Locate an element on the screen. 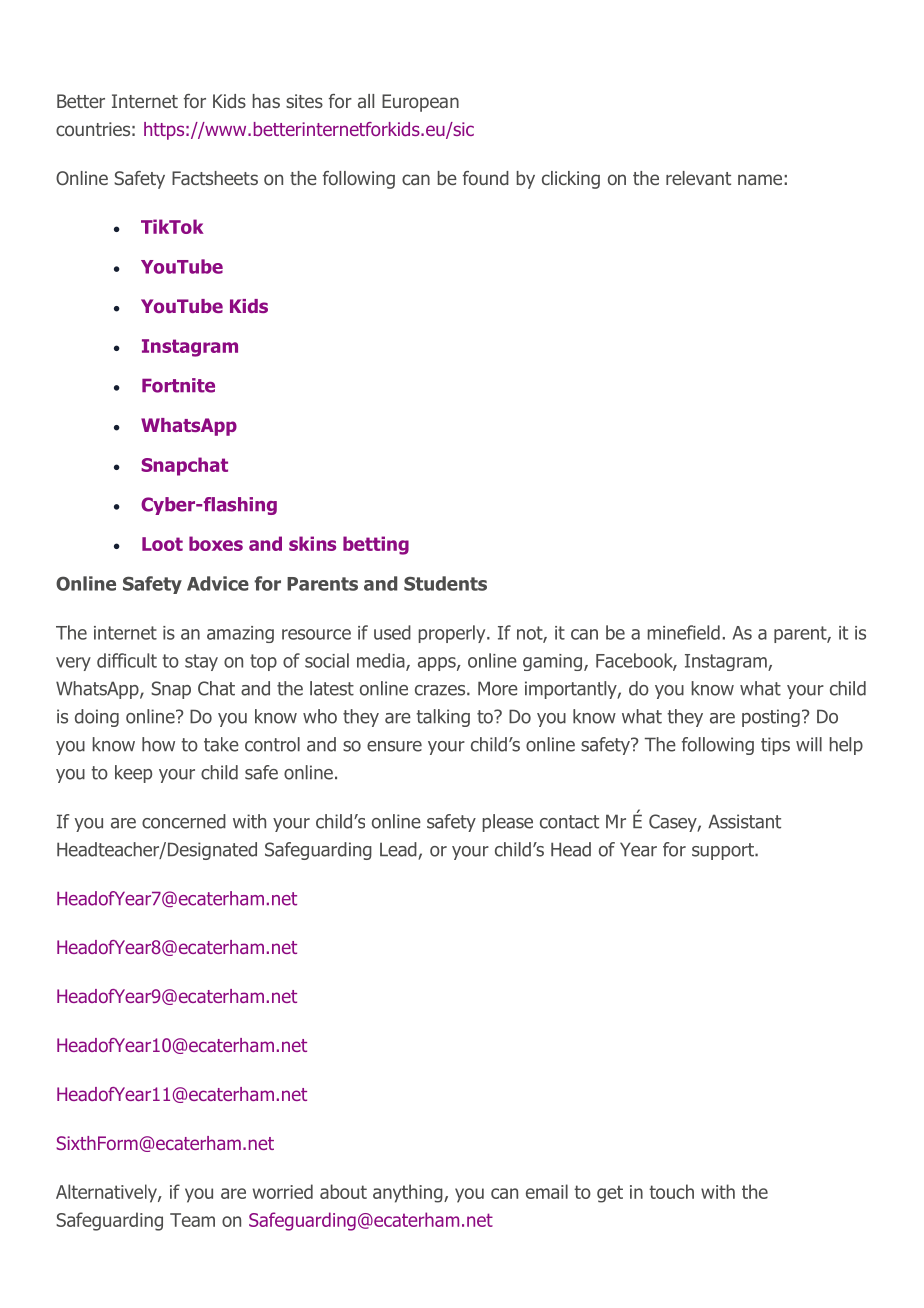 The width and height of the screenshot is (924, 1308). Team is located at coordinates (192, 1220).
